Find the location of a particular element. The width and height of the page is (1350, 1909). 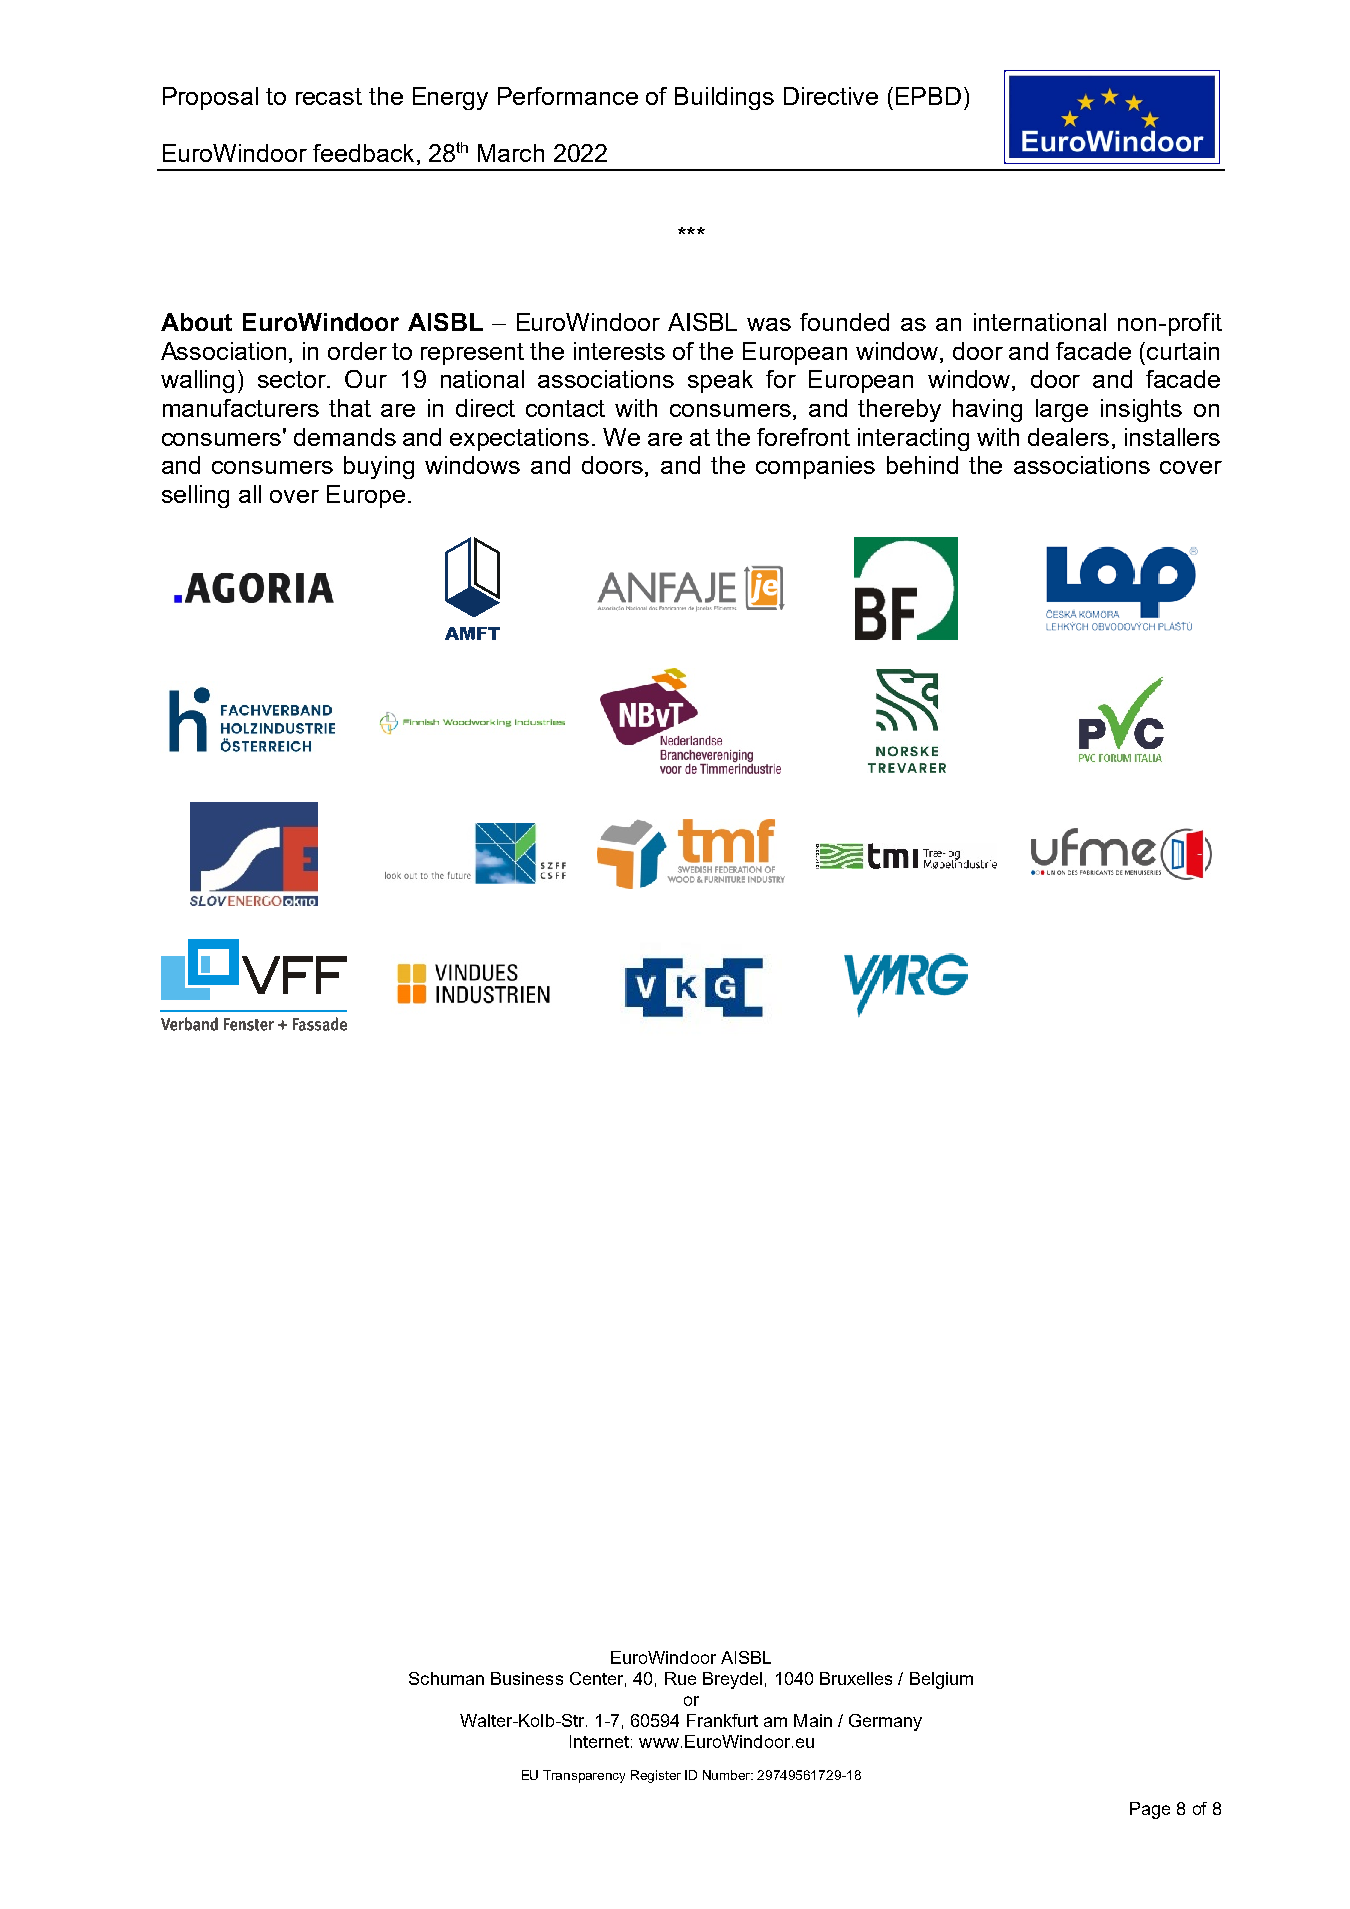

buying is located at coordinates (379, 467).
